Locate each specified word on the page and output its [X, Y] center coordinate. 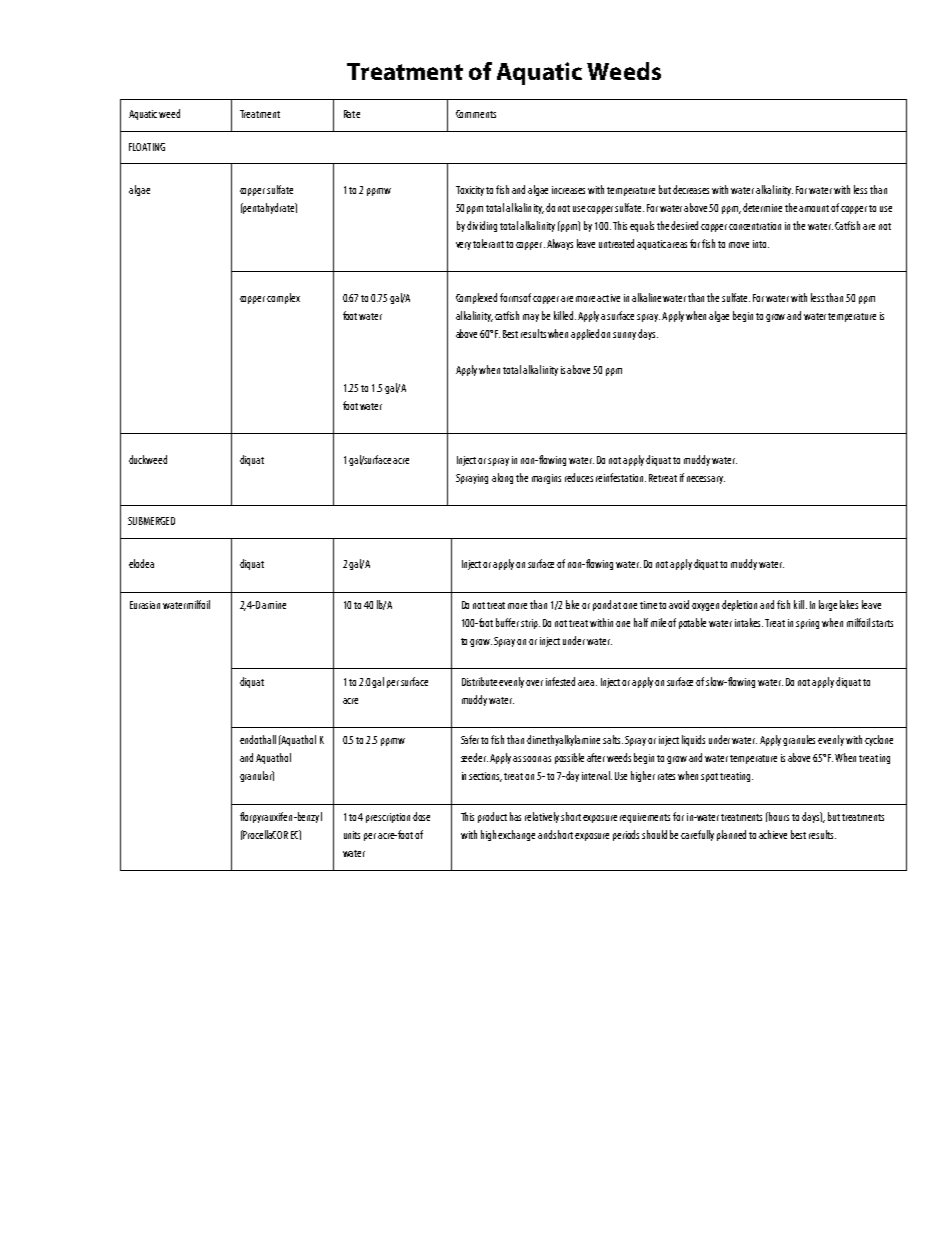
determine [762, 207]
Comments [476, 114]
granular [257, 776]
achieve [773, 834]
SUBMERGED [151, 521]
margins [546, 479]
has [515, 816]
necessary [706, 480]
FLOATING [147, 147]
